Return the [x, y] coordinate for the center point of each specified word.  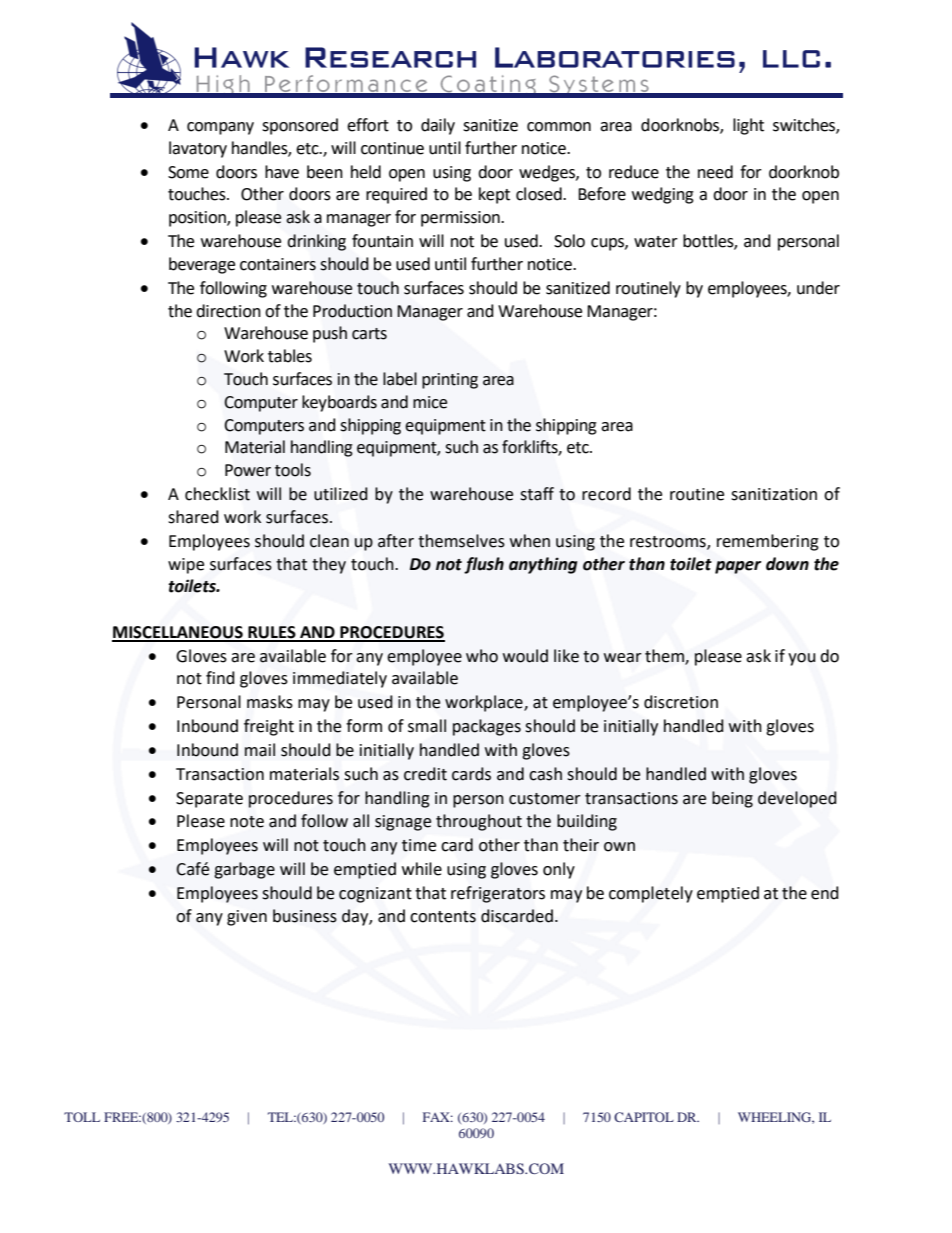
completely [651, 894]
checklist [217, 494]
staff [537, 494]
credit [425, 774]
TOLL [82, 1117]
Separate [209, 800]
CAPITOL [644, 1117]
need [715, 172]
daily [438, 126]
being [732, 799]
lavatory [198, 149]
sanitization [774, 494]
